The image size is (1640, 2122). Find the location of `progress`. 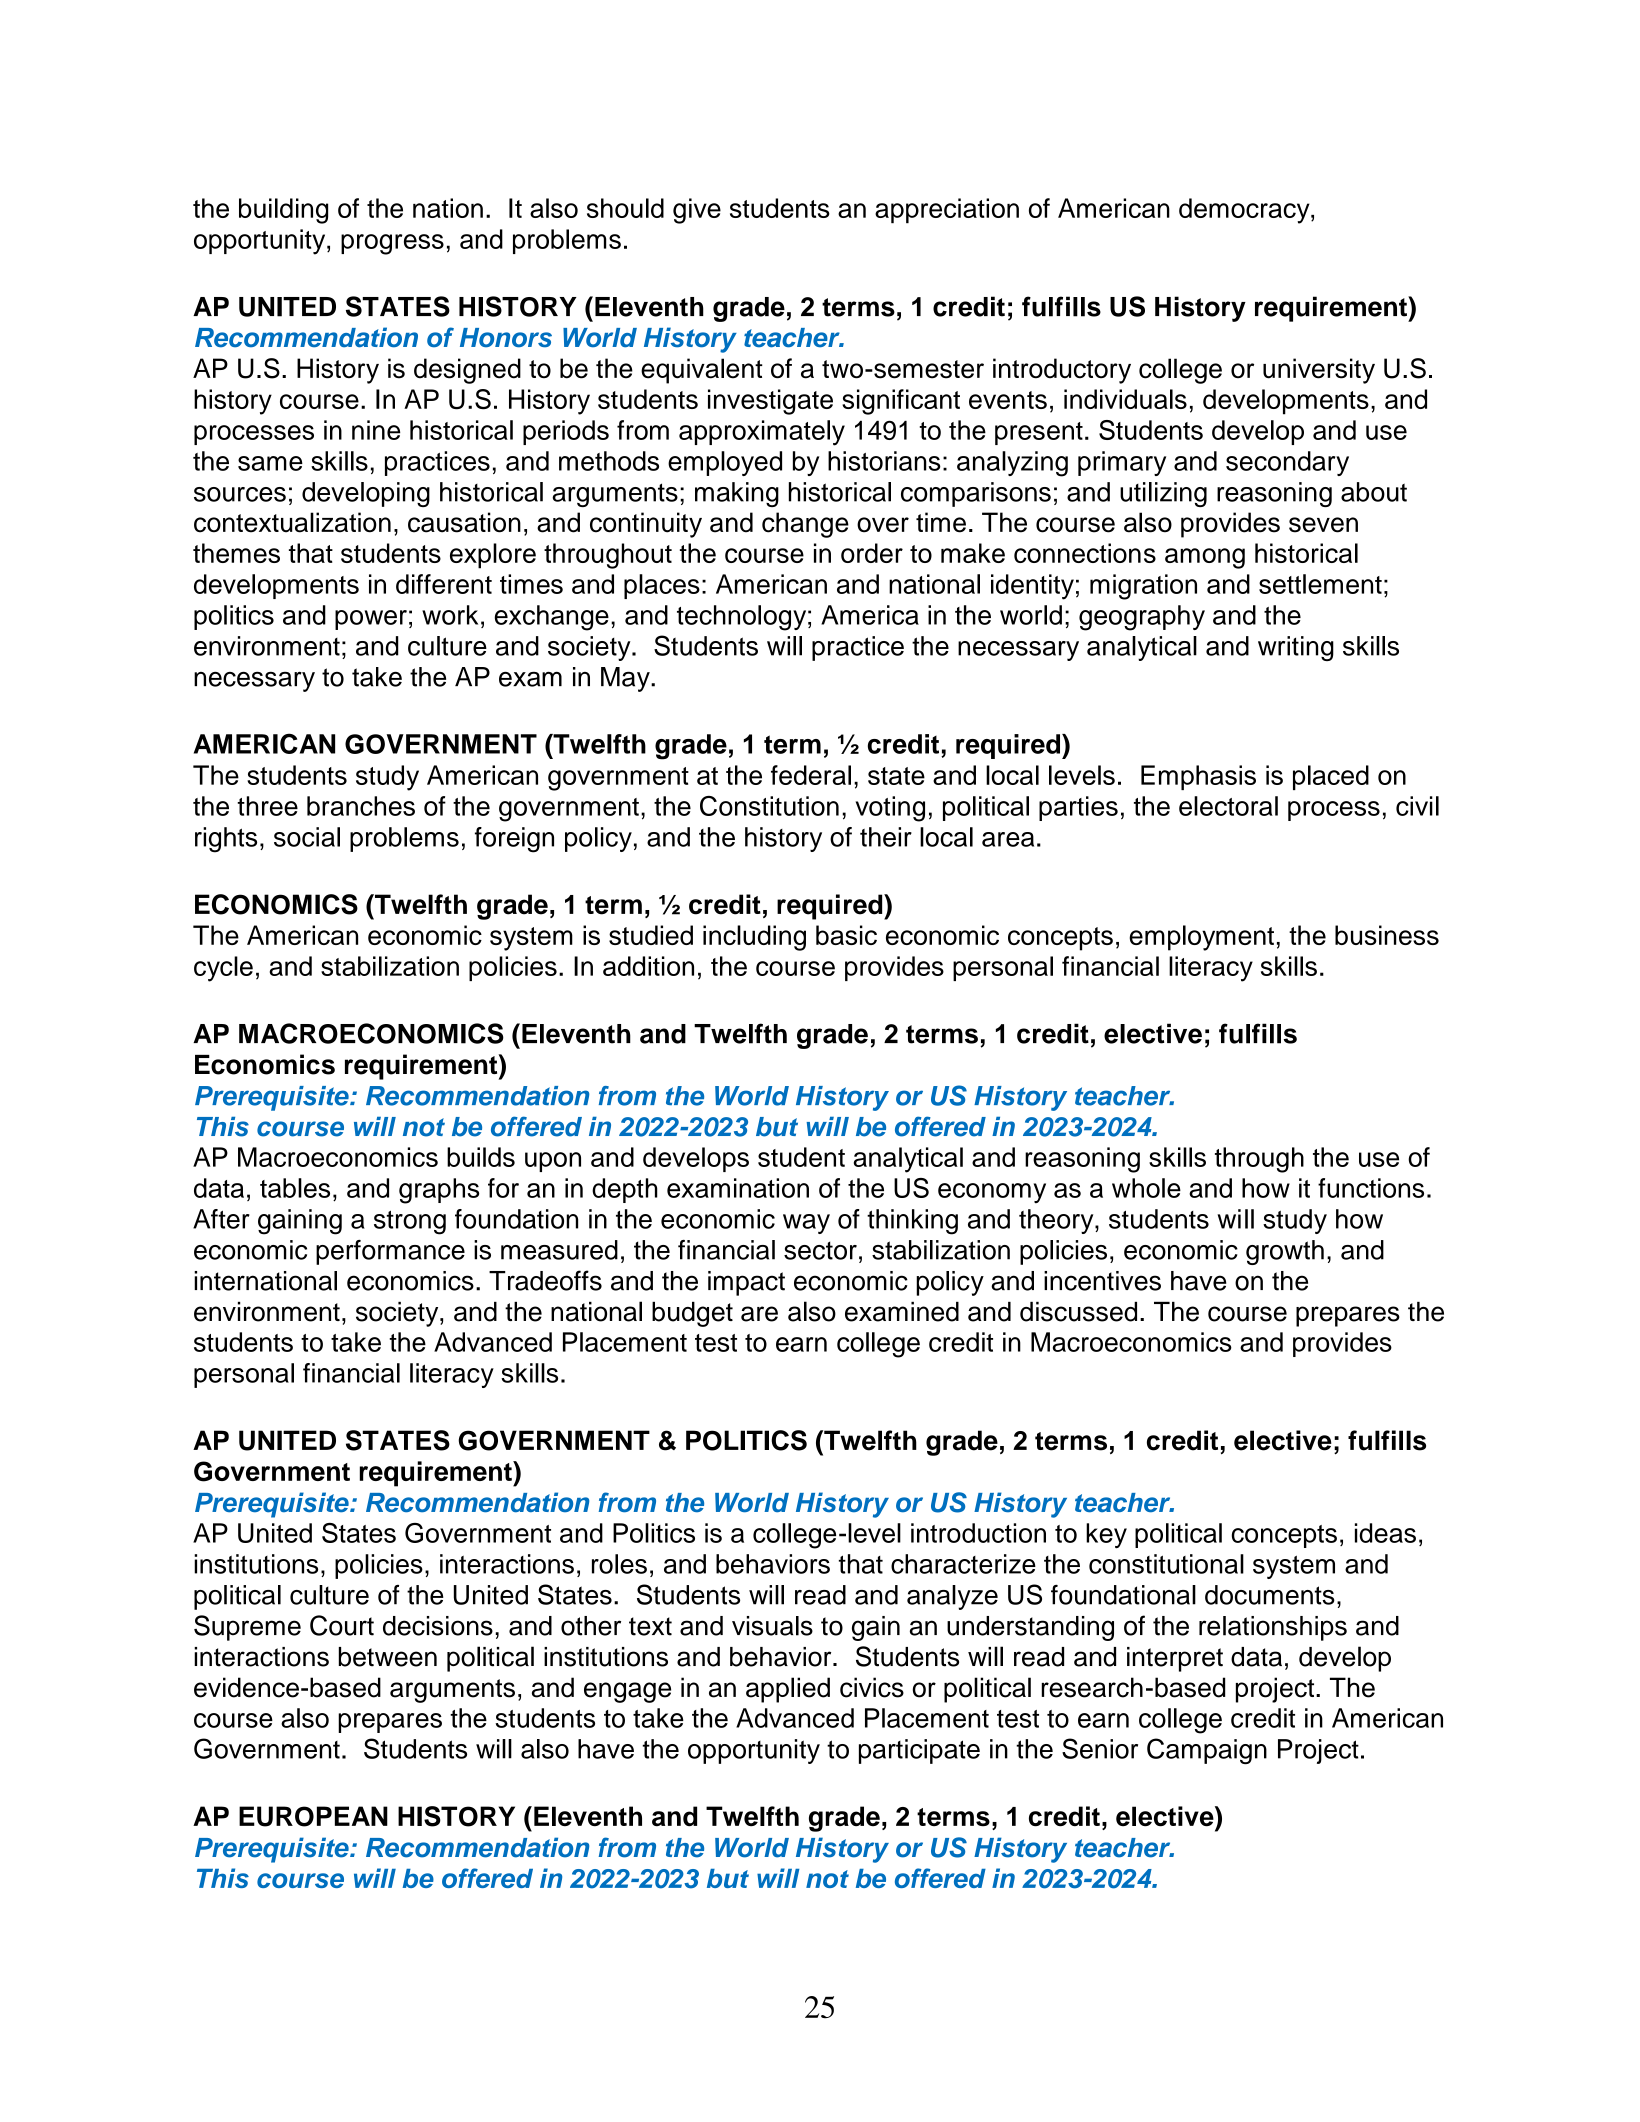

progress is located at coordinates (392, 244).
